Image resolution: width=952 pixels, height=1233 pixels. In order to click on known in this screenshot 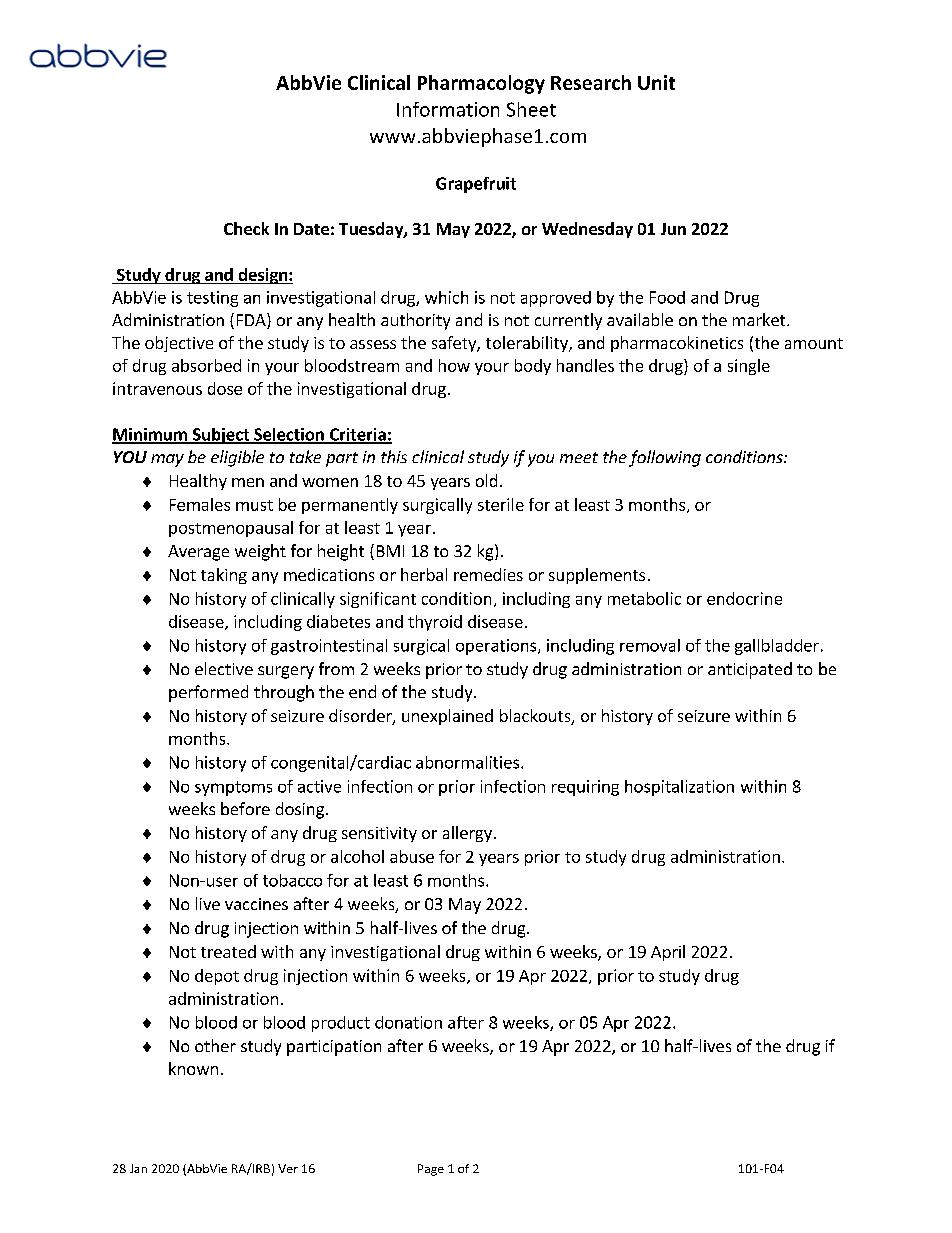, I will do `click(193, 1068)`.
